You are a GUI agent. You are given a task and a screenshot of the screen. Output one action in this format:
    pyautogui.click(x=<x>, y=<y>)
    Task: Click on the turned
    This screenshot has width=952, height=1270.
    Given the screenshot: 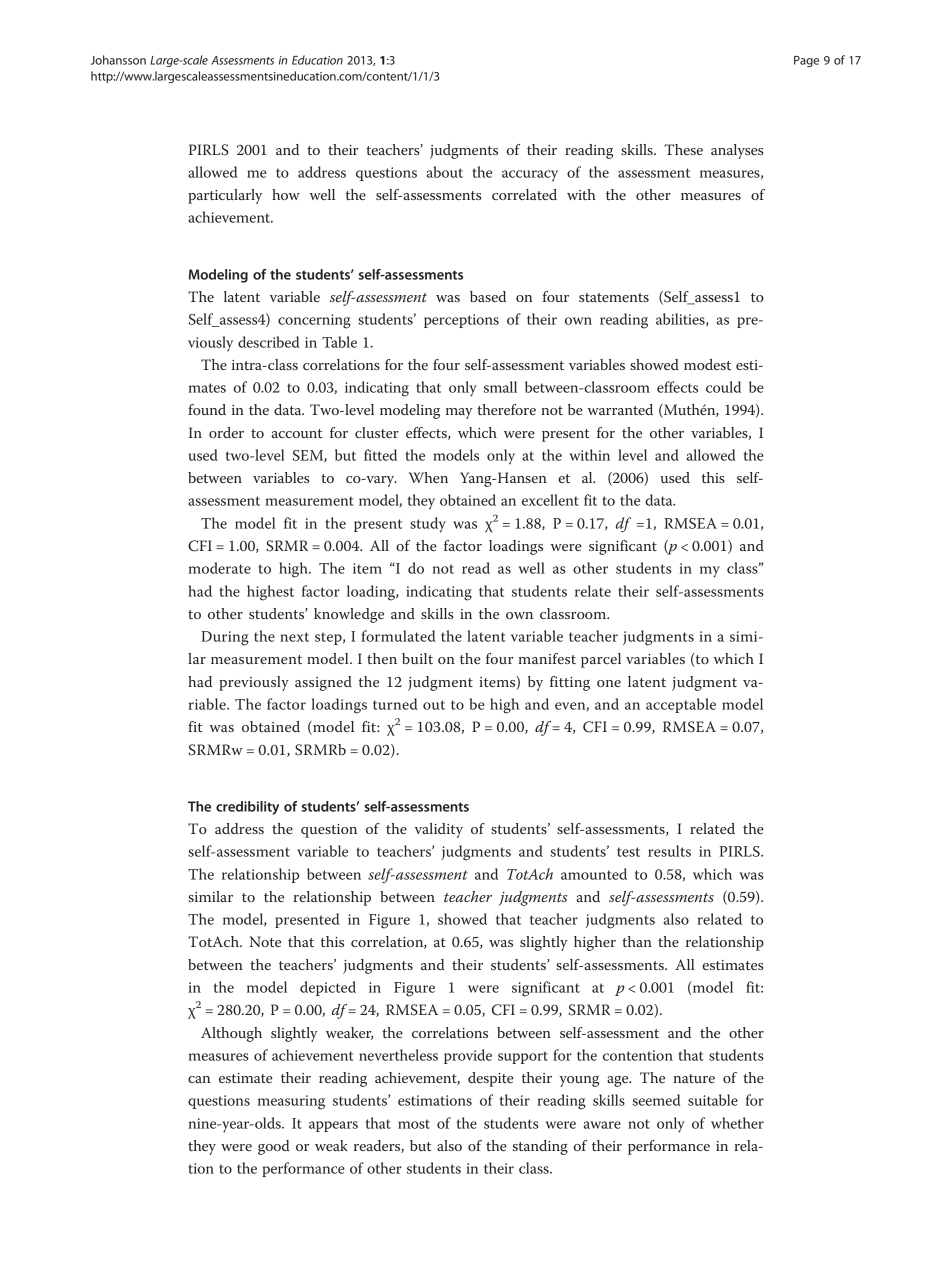 What is the action you would take?
    pyautogui.click(x=395, y=704)
